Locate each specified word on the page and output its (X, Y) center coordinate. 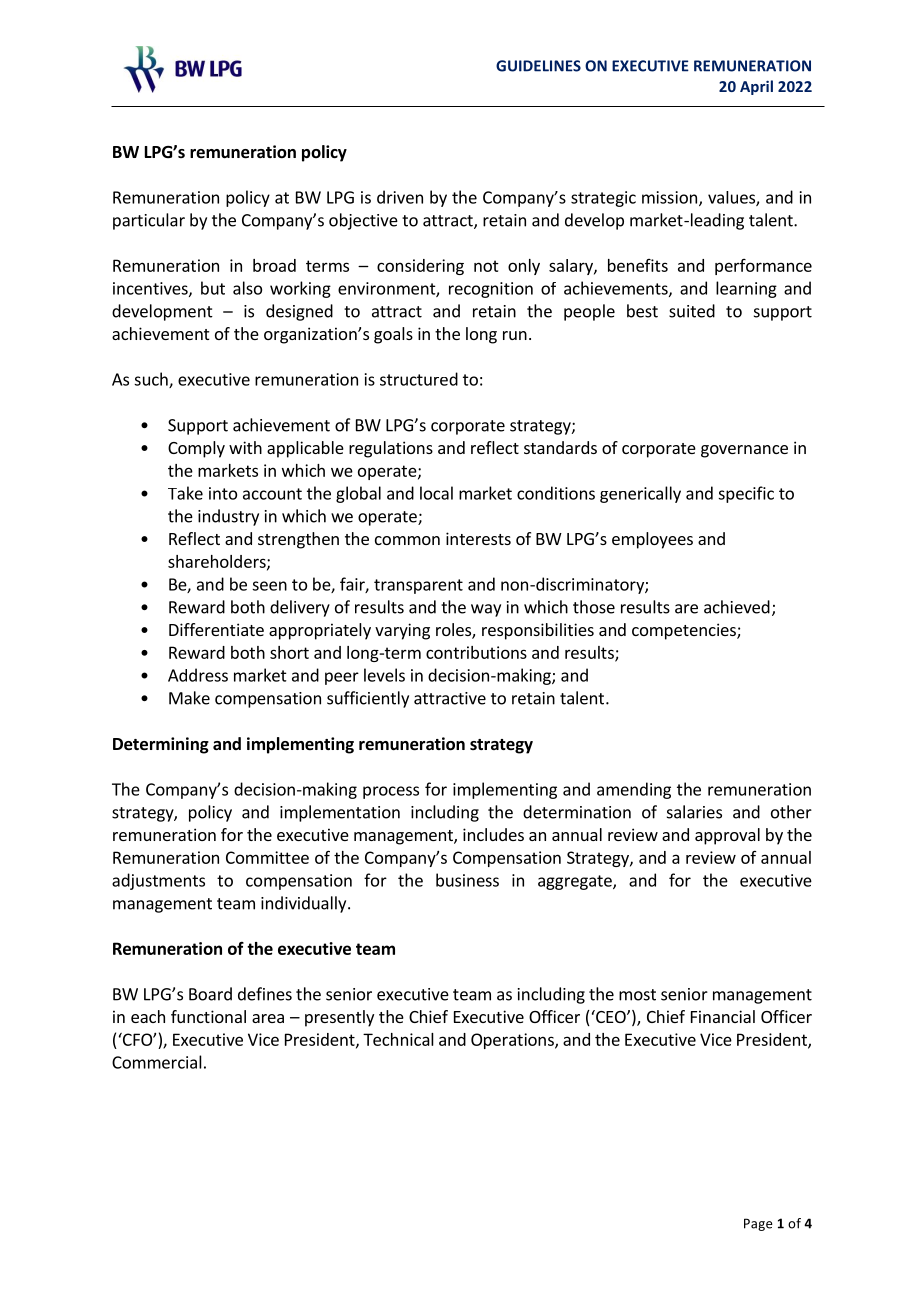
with (245, 447)
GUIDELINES (538, 66)
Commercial (157, 1062)
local (436, 493)
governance (744, 451)
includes (493, 834)
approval (727, 836)
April (756, 87)
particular (149, 221)
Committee (267, 857)
